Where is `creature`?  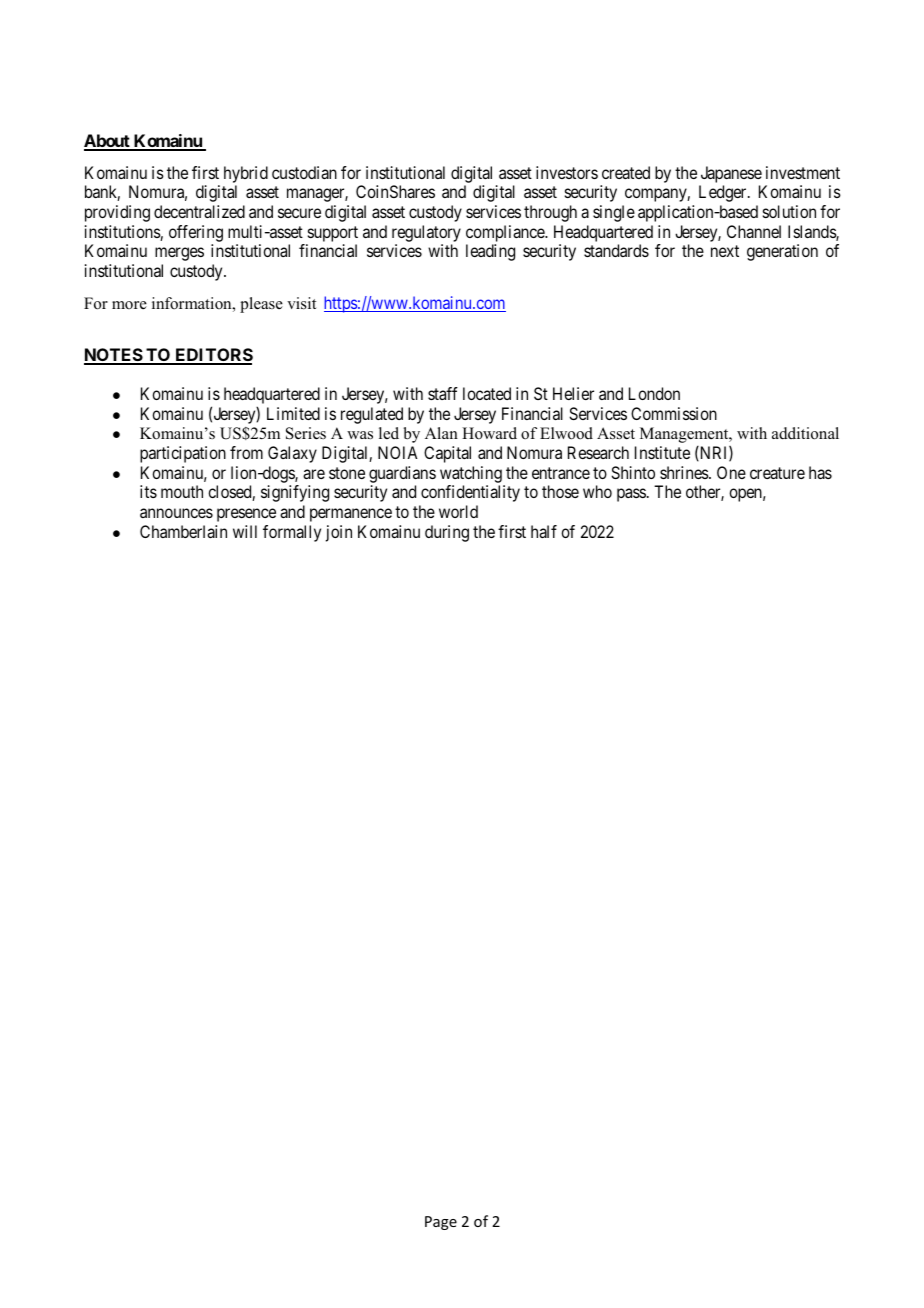
creature is located at coordinates (777, 473).
